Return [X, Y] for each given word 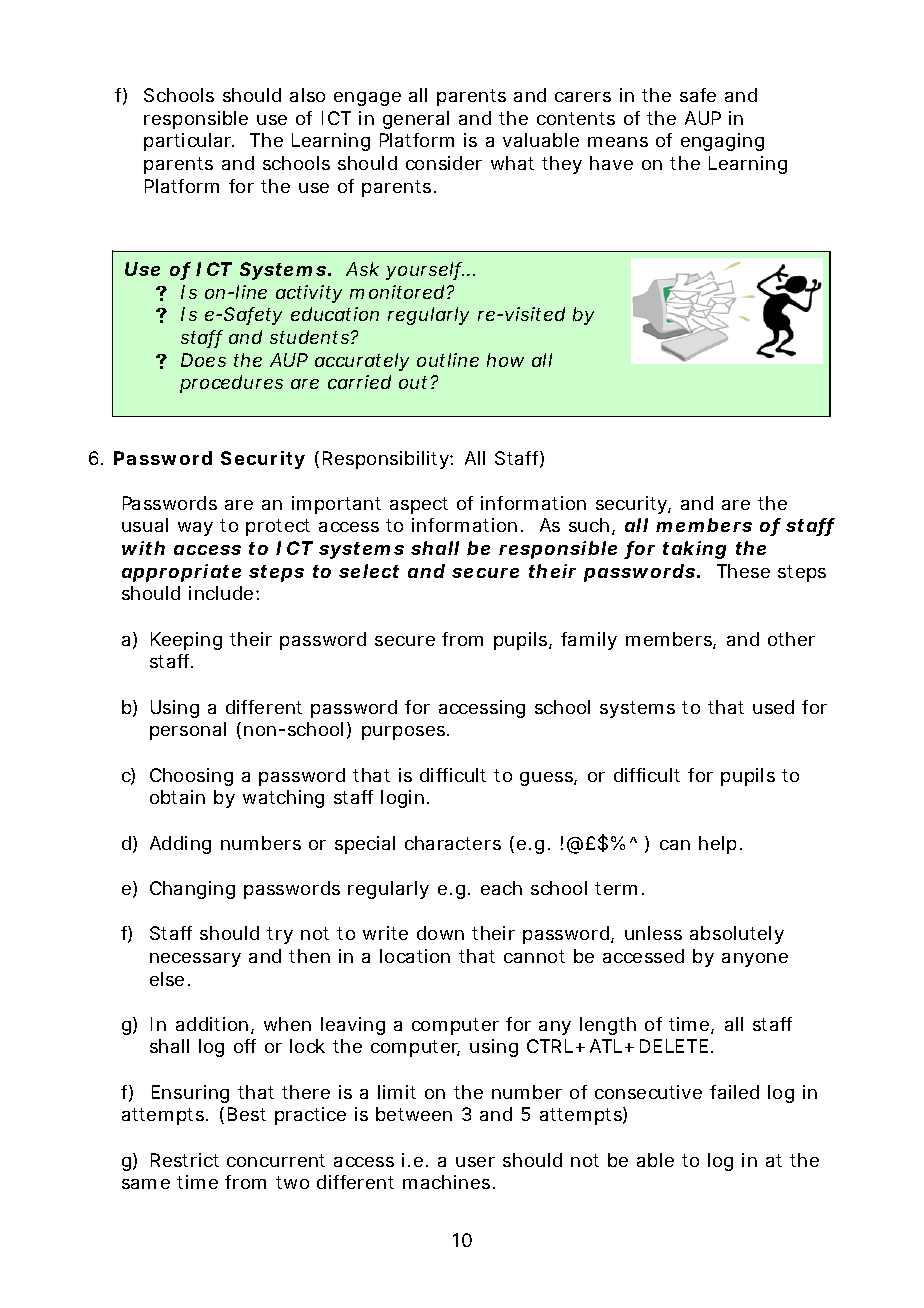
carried [359, 382]
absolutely [737, 935]
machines [449, 1182]
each [501, 888]
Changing [192, 890]
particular [189, 142]
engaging [722, 142]
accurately [362, 362]
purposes [405, 733]
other [791, 639]
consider [444, 163]
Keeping [186, 641]
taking [694, 550]
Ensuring [190, 1094]
